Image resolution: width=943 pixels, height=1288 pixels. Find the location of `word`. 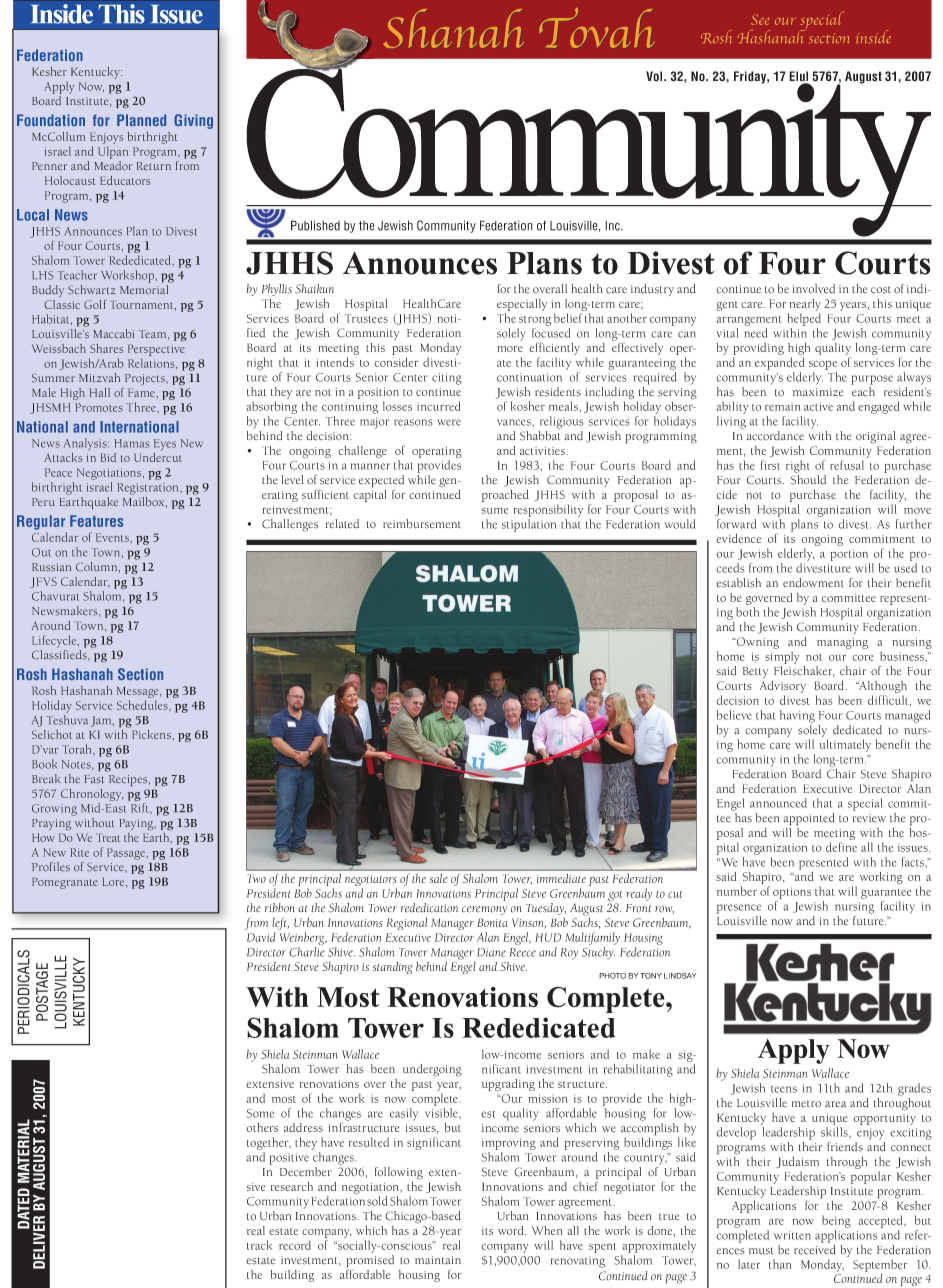

word is located at coordinates (512, 1230).
